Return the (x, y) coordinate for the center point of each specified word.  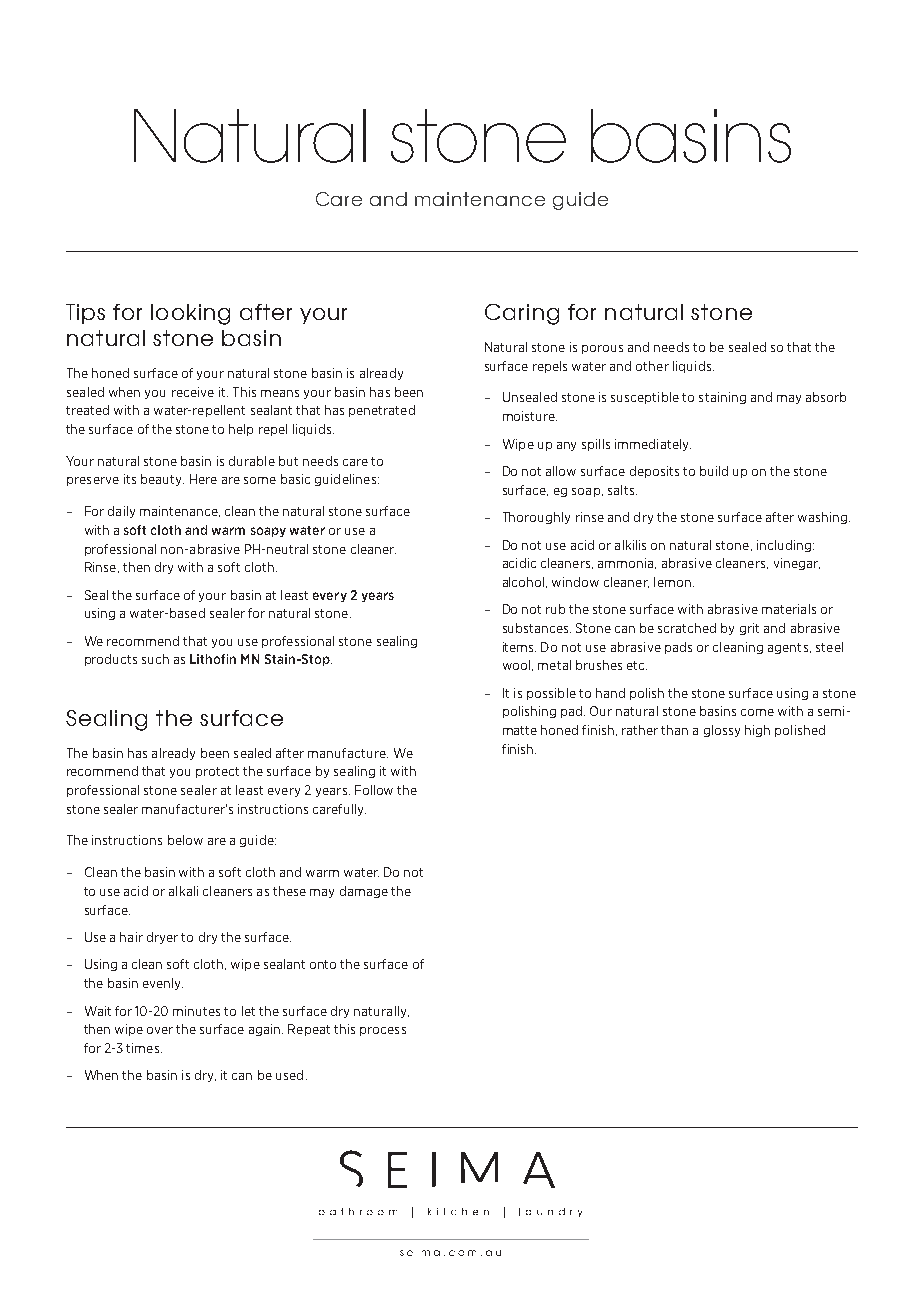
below (185, 840)
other (652, 366)
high (757, 731)
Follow (374, 790)
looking (190, 314)
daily (121, 512)
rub (555, 609)
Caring (522, 314)
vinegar (797, 564)
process (383, 1031)
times (144, 1048)
